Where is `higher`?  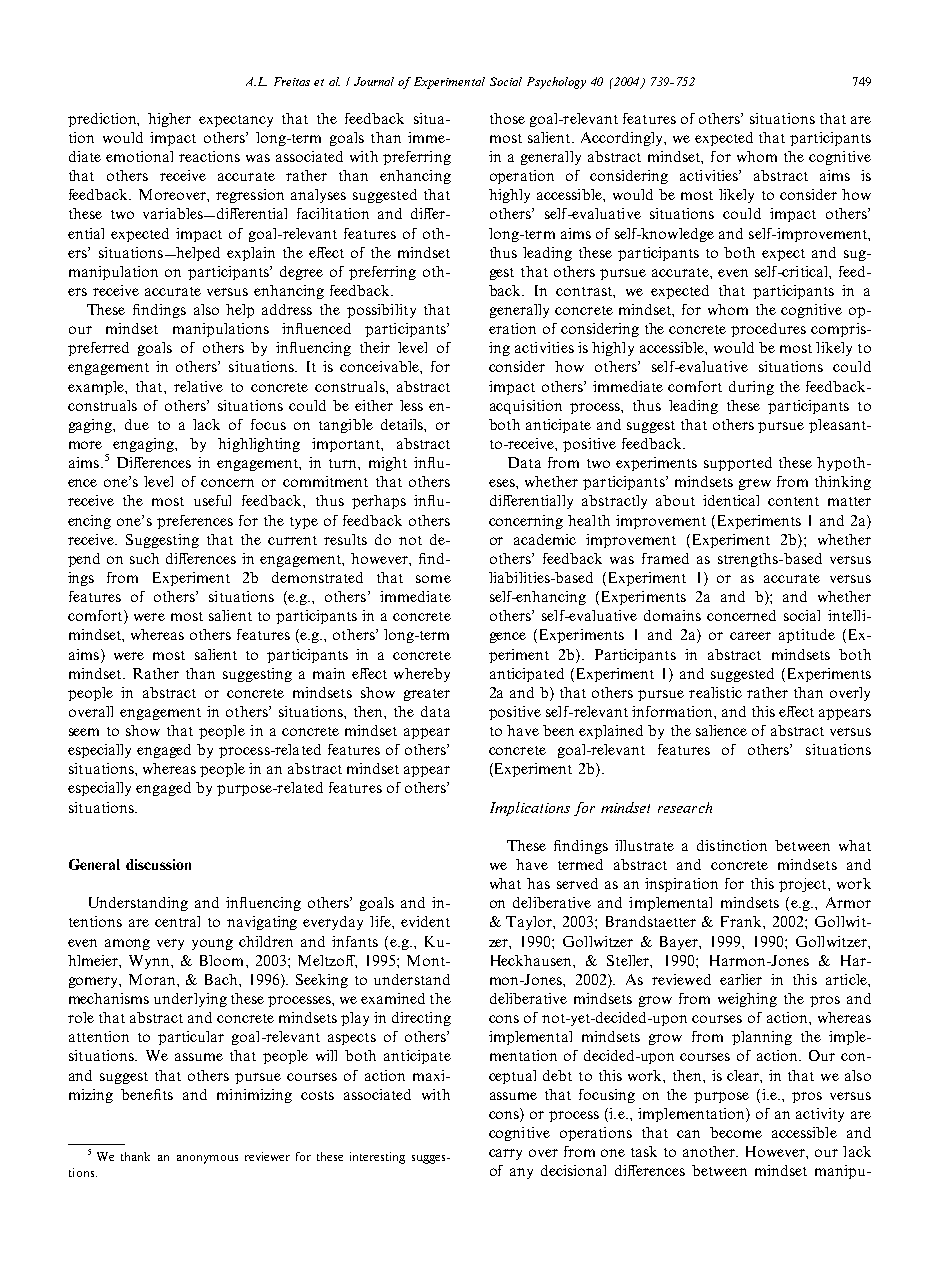
higher is located at coordinates (169, 120).
